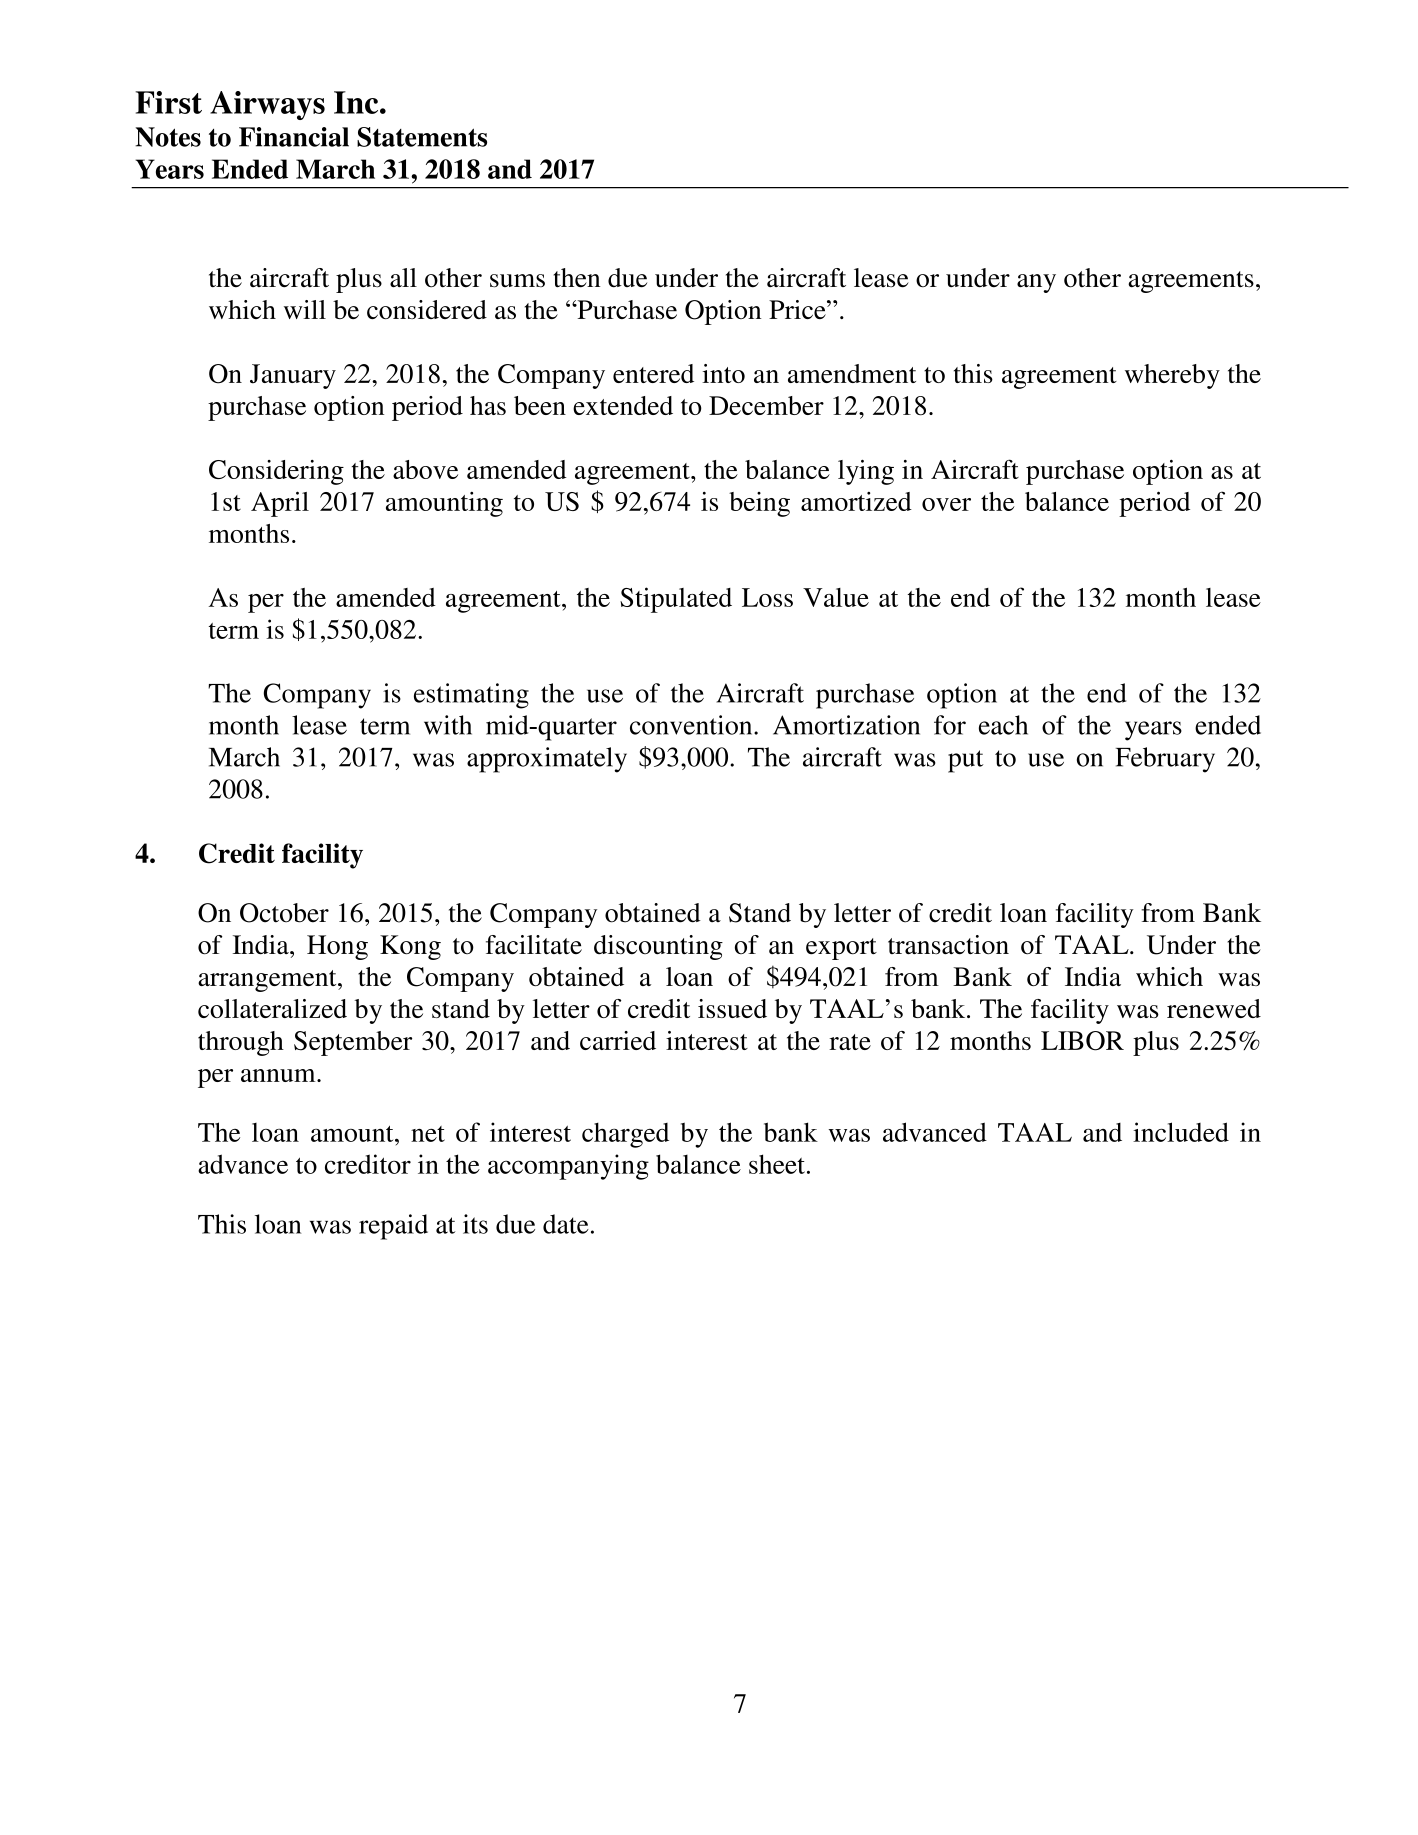 This screenshot has height=1835, width=1418. What do you see at coordinates (422, 137) in the screenshot?
I see `Statements` at bounding box center [422, 137].
